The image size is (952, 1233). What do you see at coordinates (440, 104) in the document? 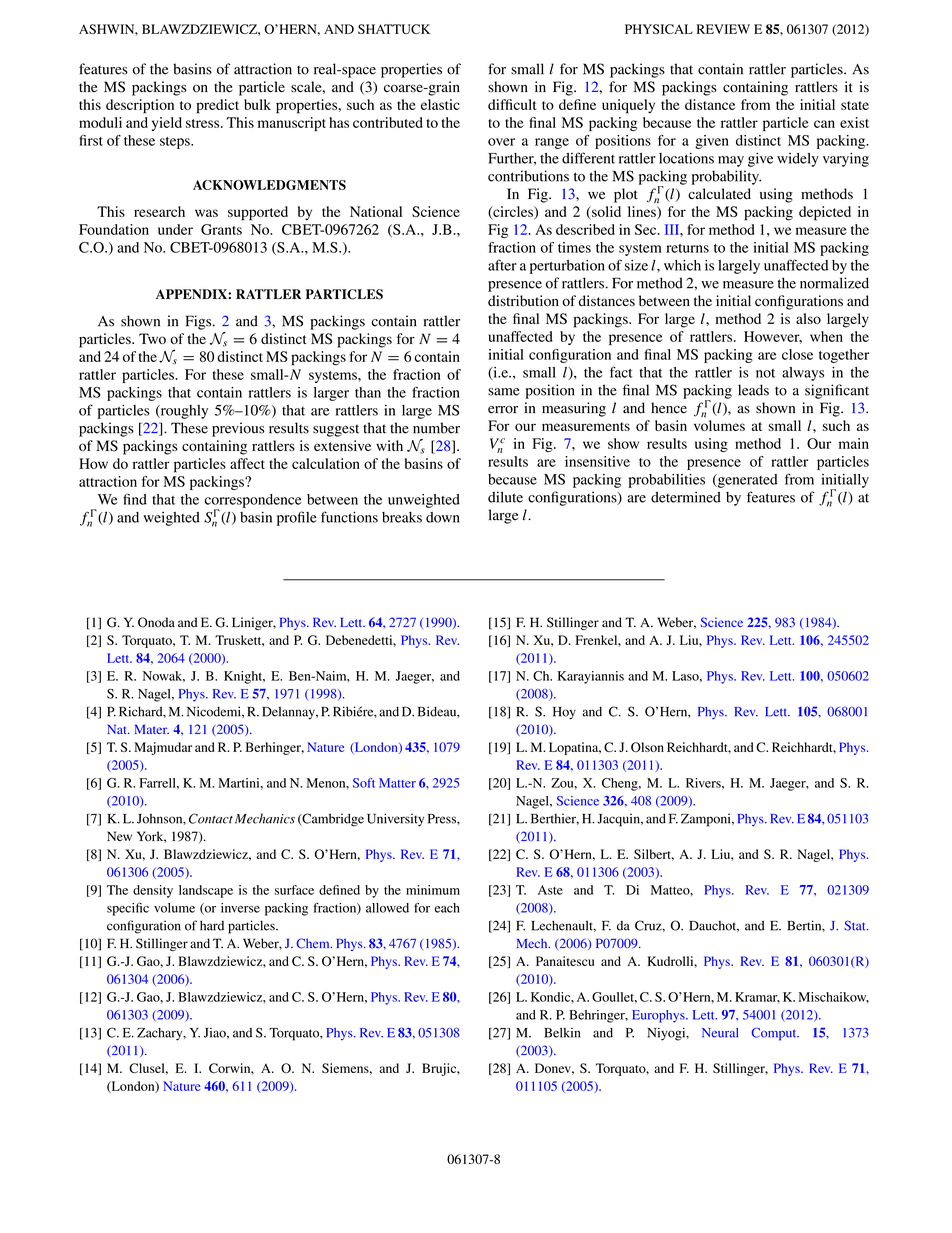
I see `elastic` at bounding box center [440, 104].
